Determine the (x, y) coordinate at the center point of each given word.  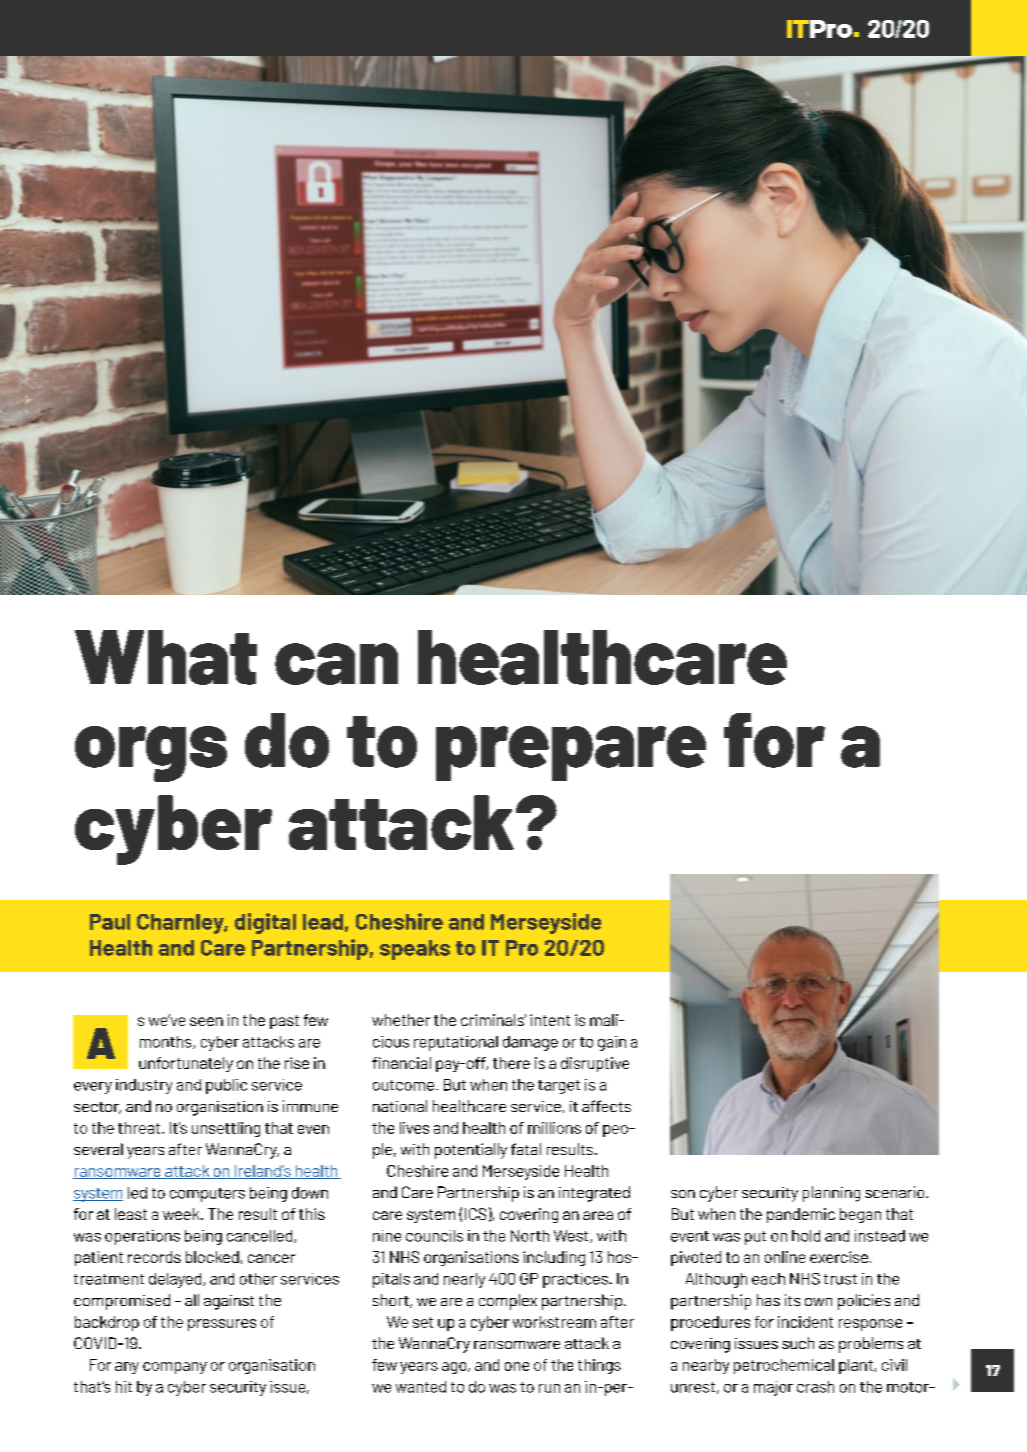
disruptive (595, 1064)
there (511, 1063)
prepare (571, 753)
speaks (415, 950)
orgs (151, 754)
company (175, 1368)
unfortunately (186, 1064)
